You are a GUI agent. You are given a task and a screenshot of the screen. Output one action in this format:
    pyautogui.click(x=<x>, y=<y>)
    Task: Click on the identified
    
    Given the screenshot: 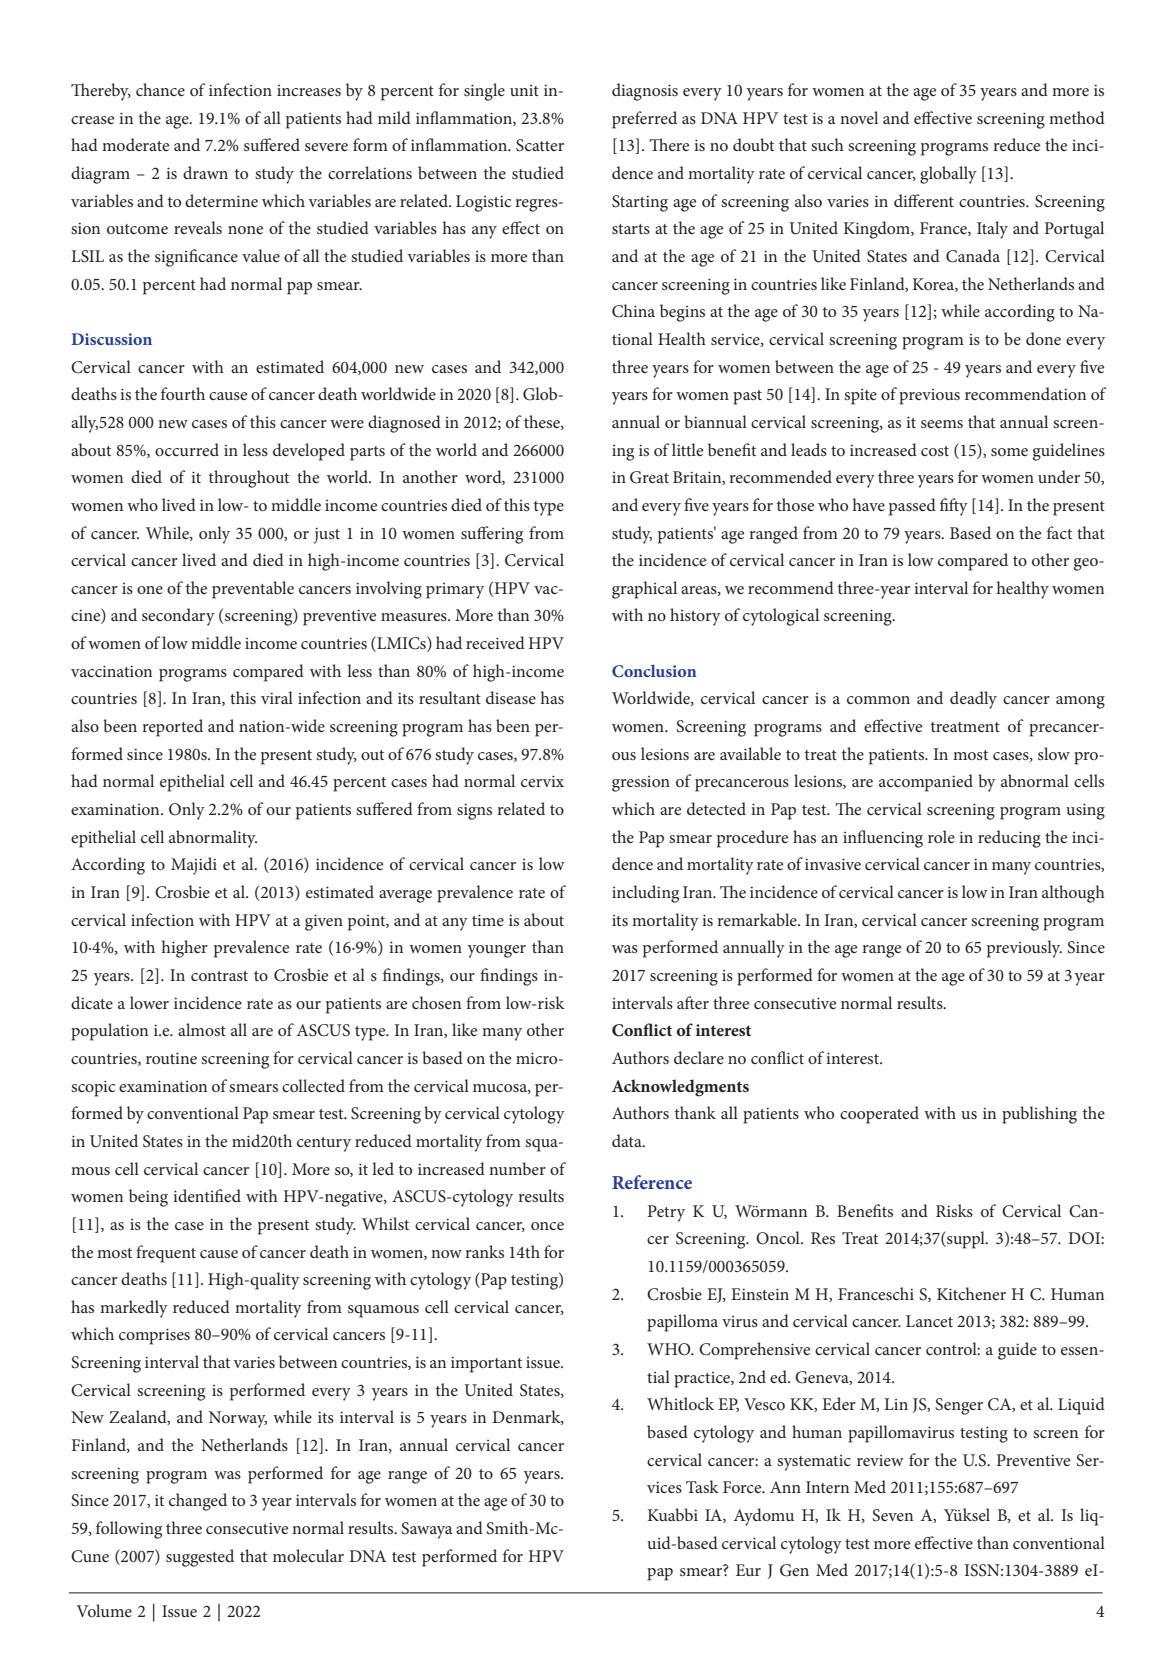 What is the action you would take?
    pyautogui.click(x=207, y=1195)
